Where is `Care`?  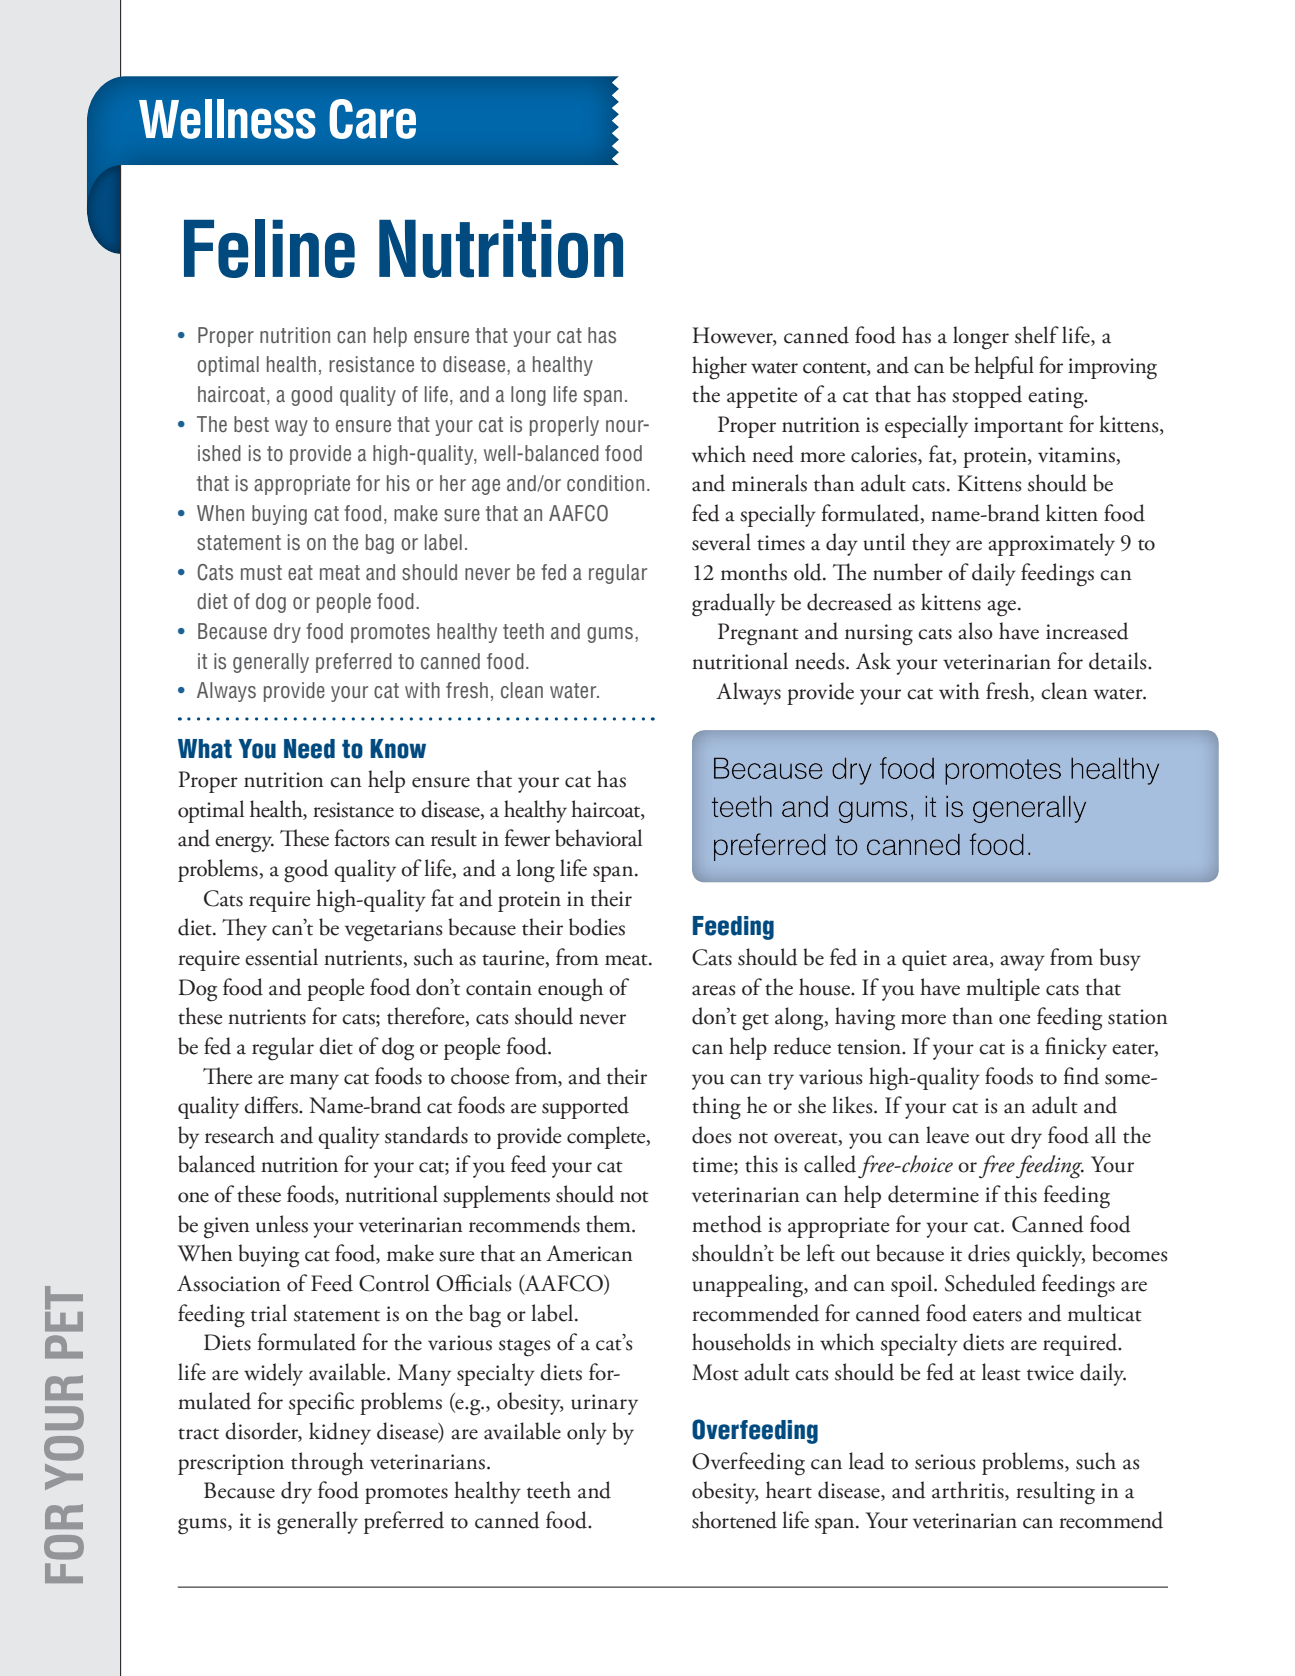 Care is located at coordinates (372, 119).
